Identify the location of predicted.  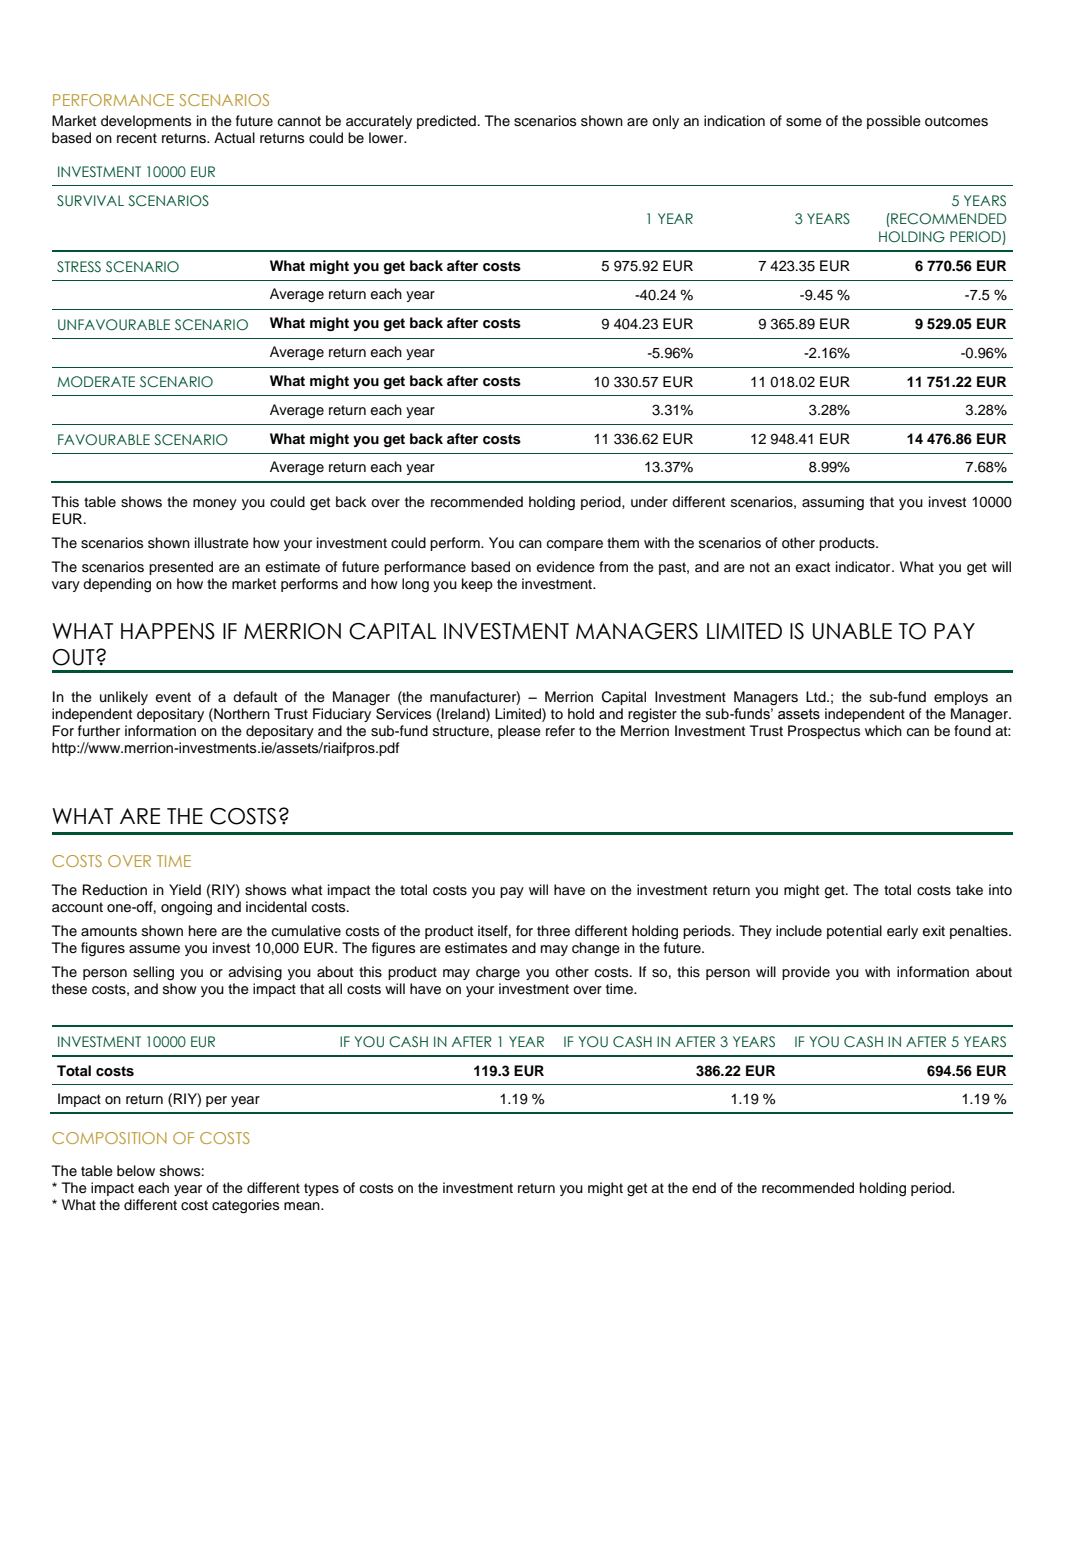
(446, 122).
